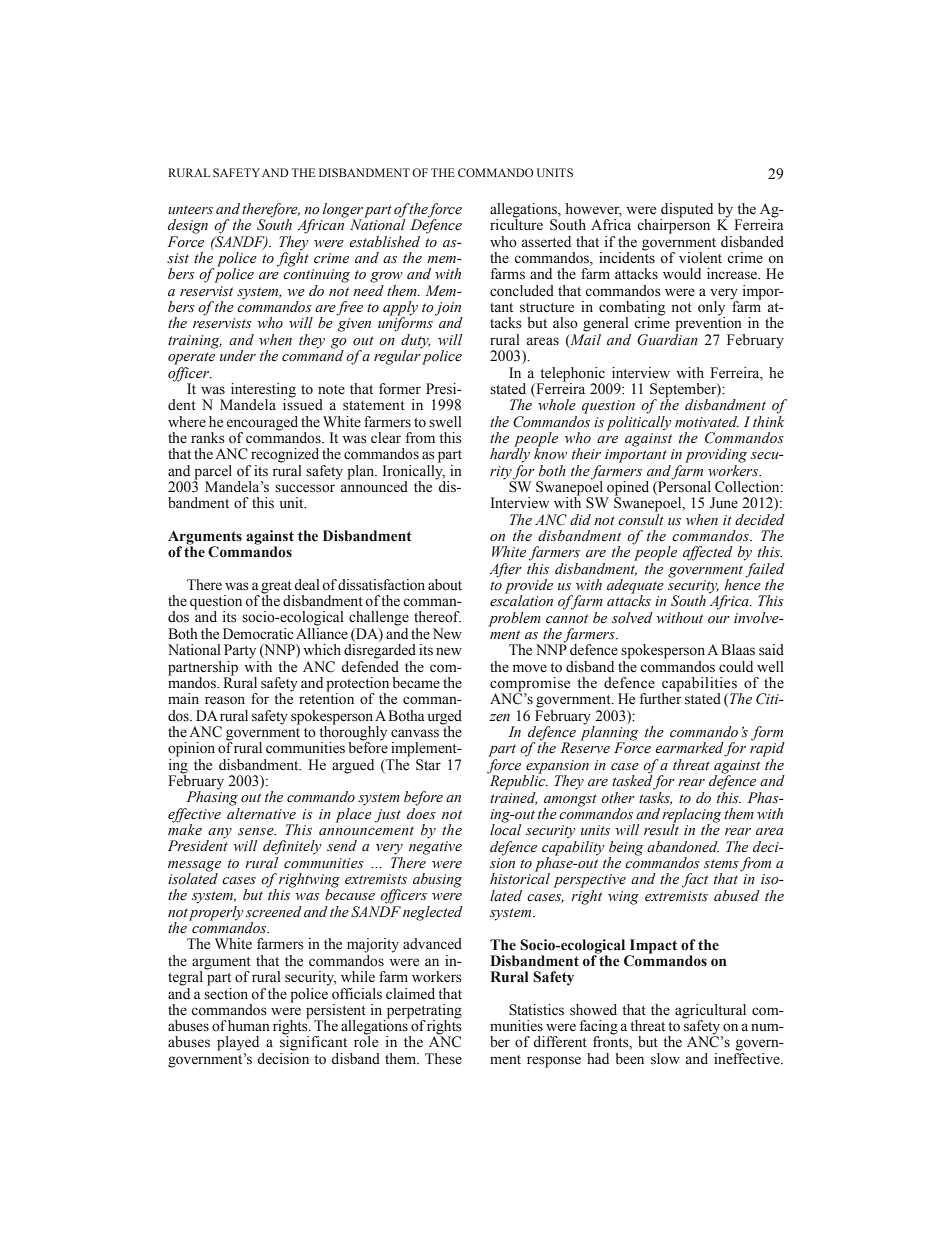 The width and height of the screenshot is (952, 1233). What do you see at coordinates (690, 749) in the screenshot?
I see `earmarked` at bounding box center [690, 749].
